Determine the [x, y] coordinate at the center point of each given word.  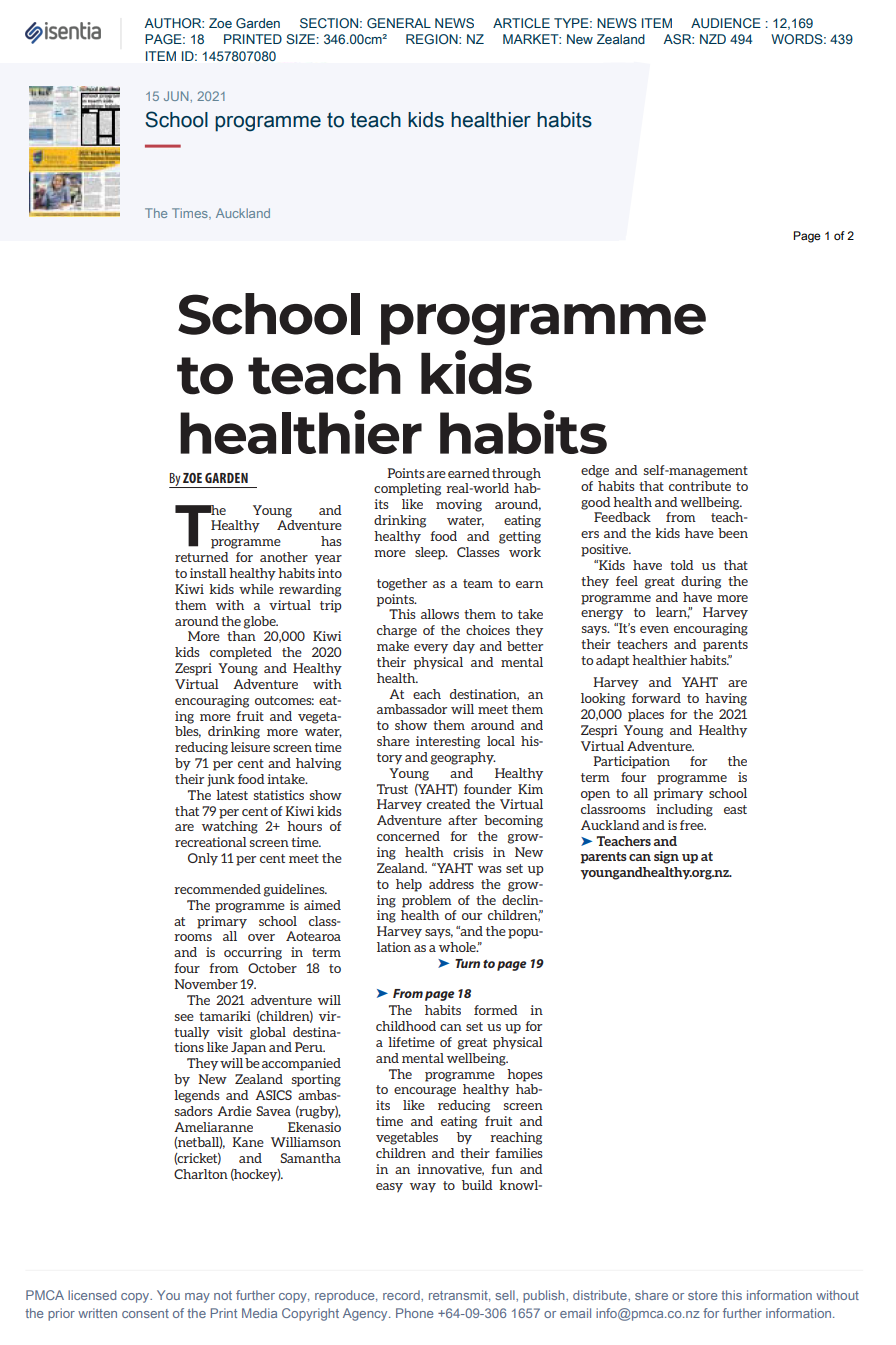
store [702, 1295]
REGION [433, 39]
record [402, 1295]
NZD [713, 39]
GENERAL [399, 23]
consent [145, 1313]
